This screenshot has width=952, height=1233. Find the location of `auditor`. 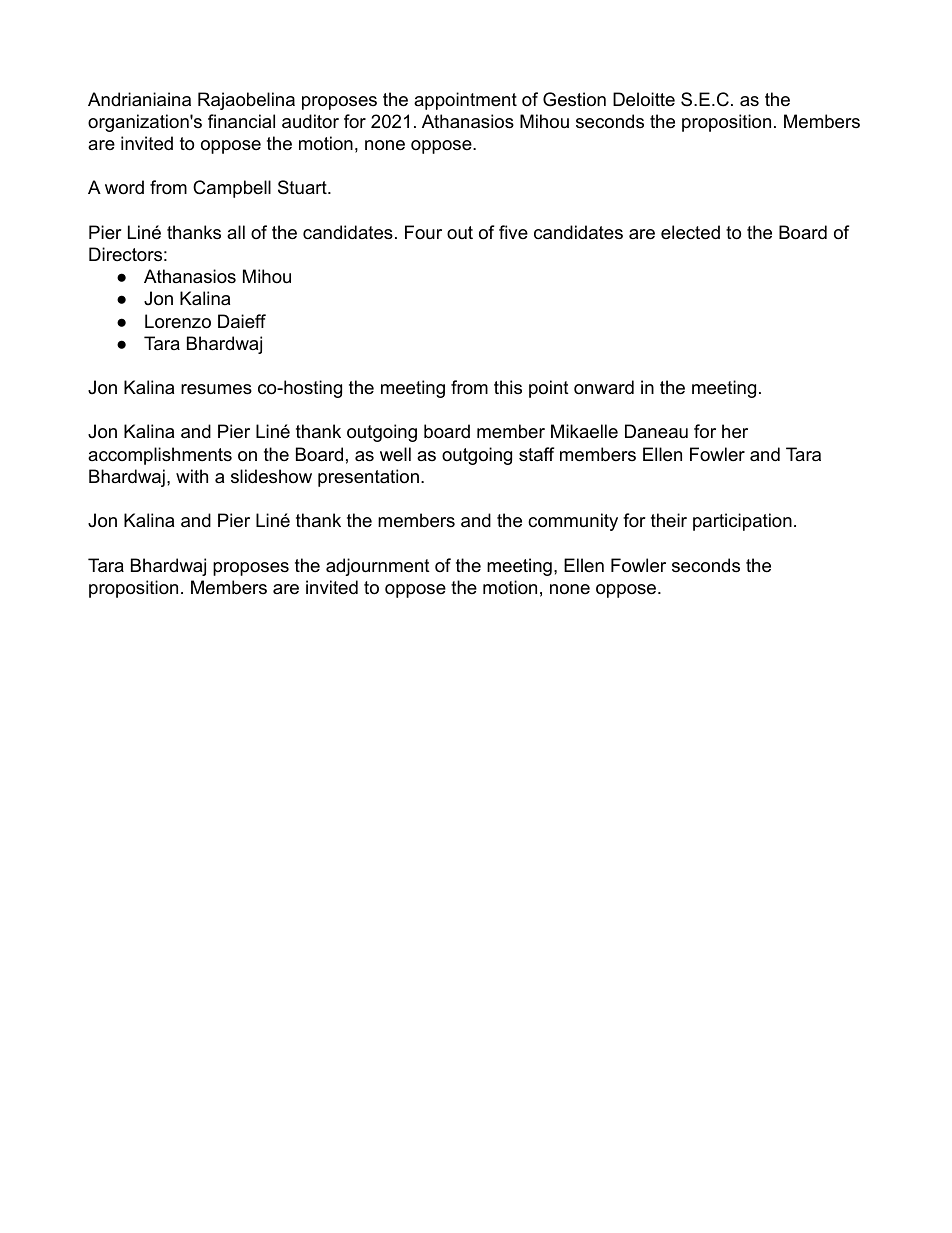

auditor is located at coordinates (310, 121).
